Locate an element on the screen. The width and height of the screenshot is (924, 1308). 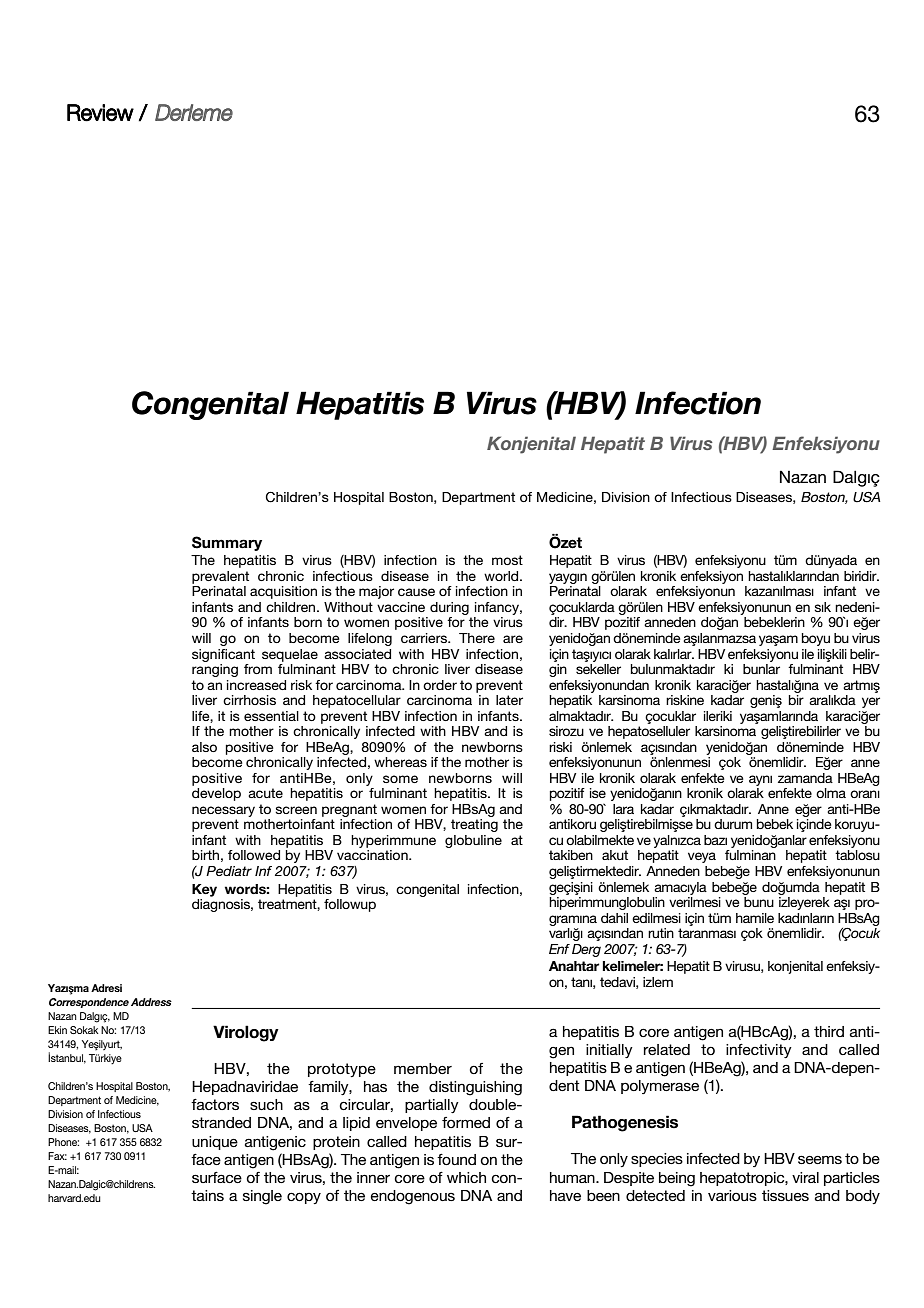
durum is located at coordinates (733, 824).
